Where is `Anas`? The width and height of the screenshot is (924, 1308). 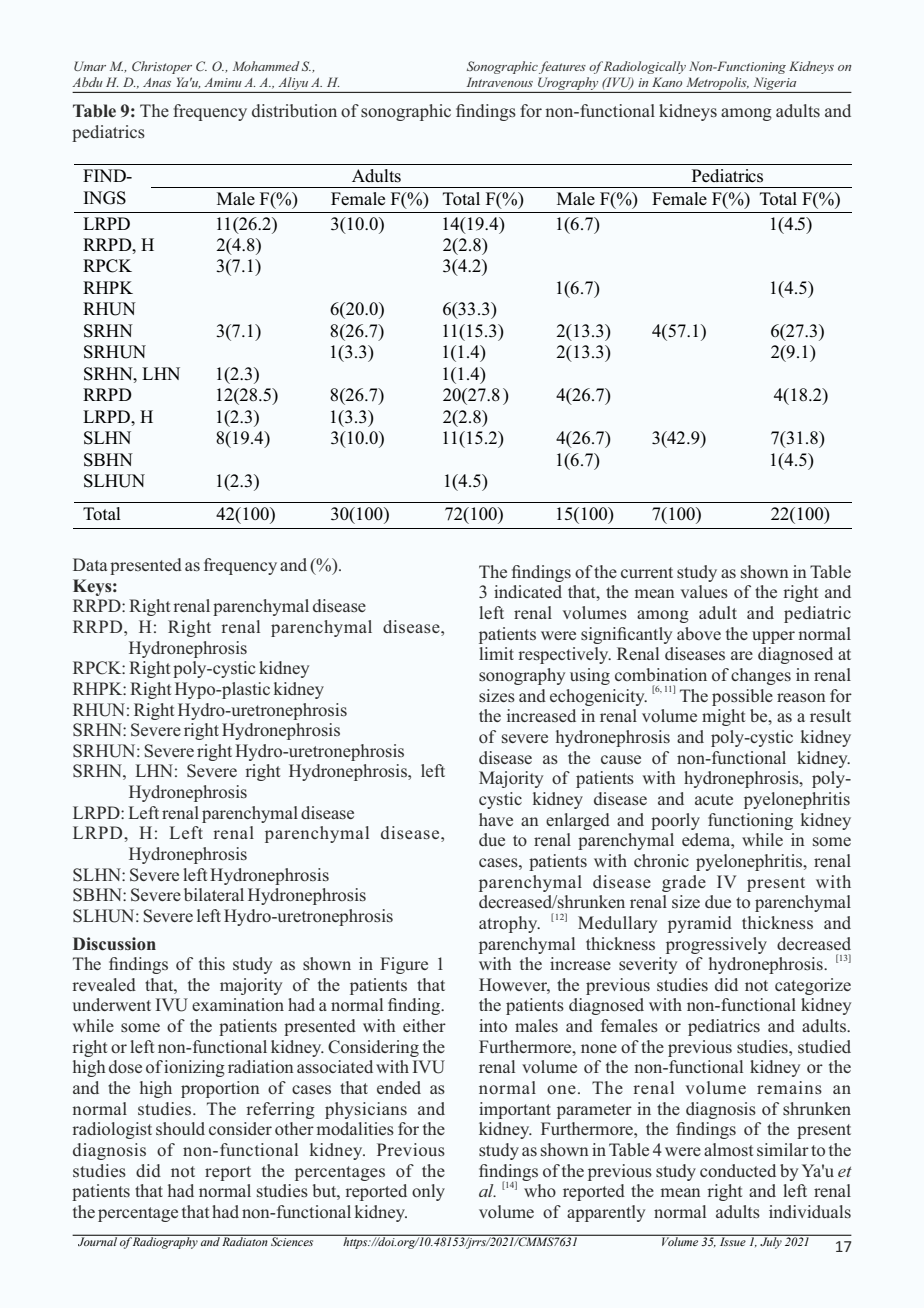 Anas is located at coordinates (157, 82).
